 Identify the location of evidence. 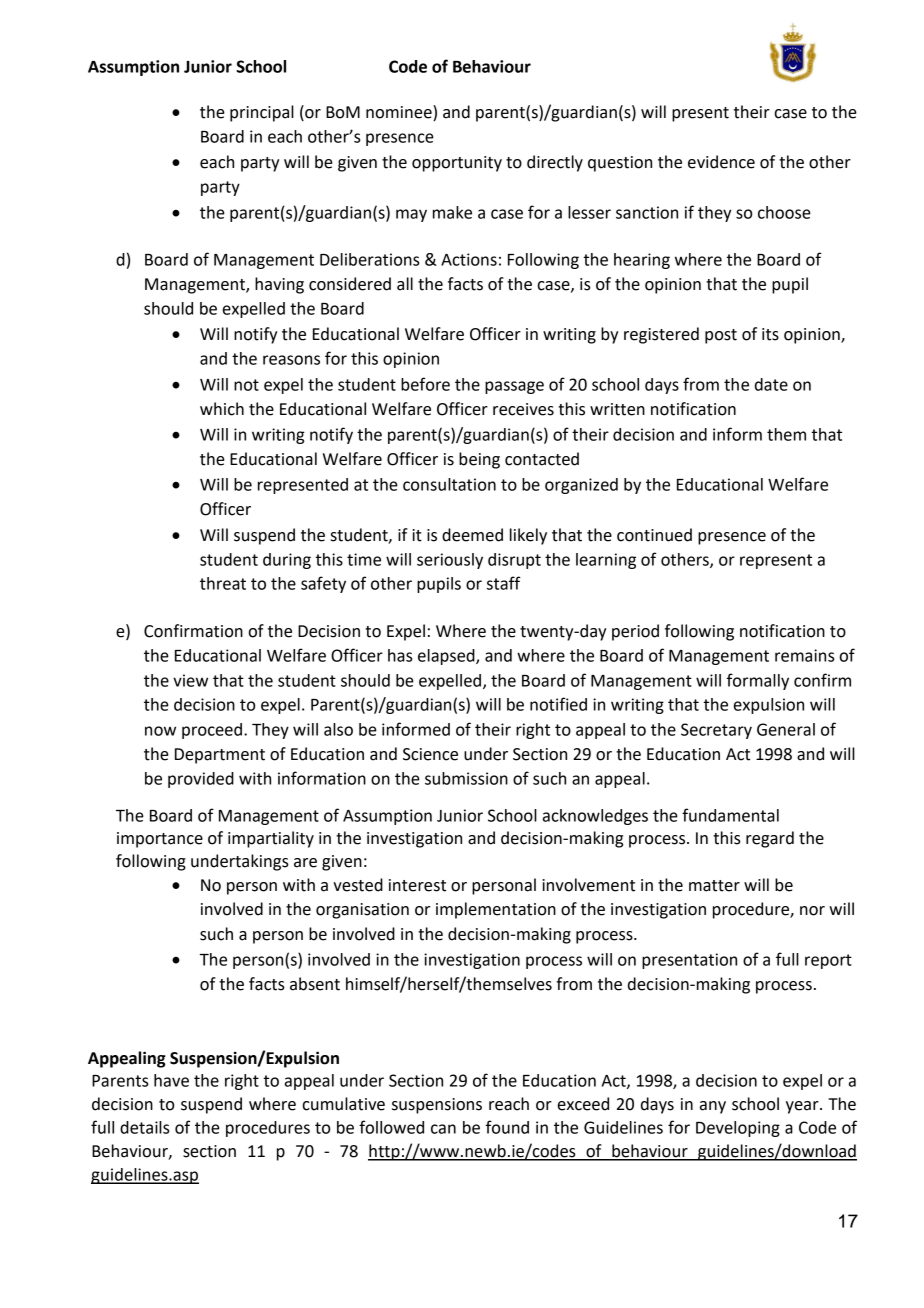
(721, 162).
